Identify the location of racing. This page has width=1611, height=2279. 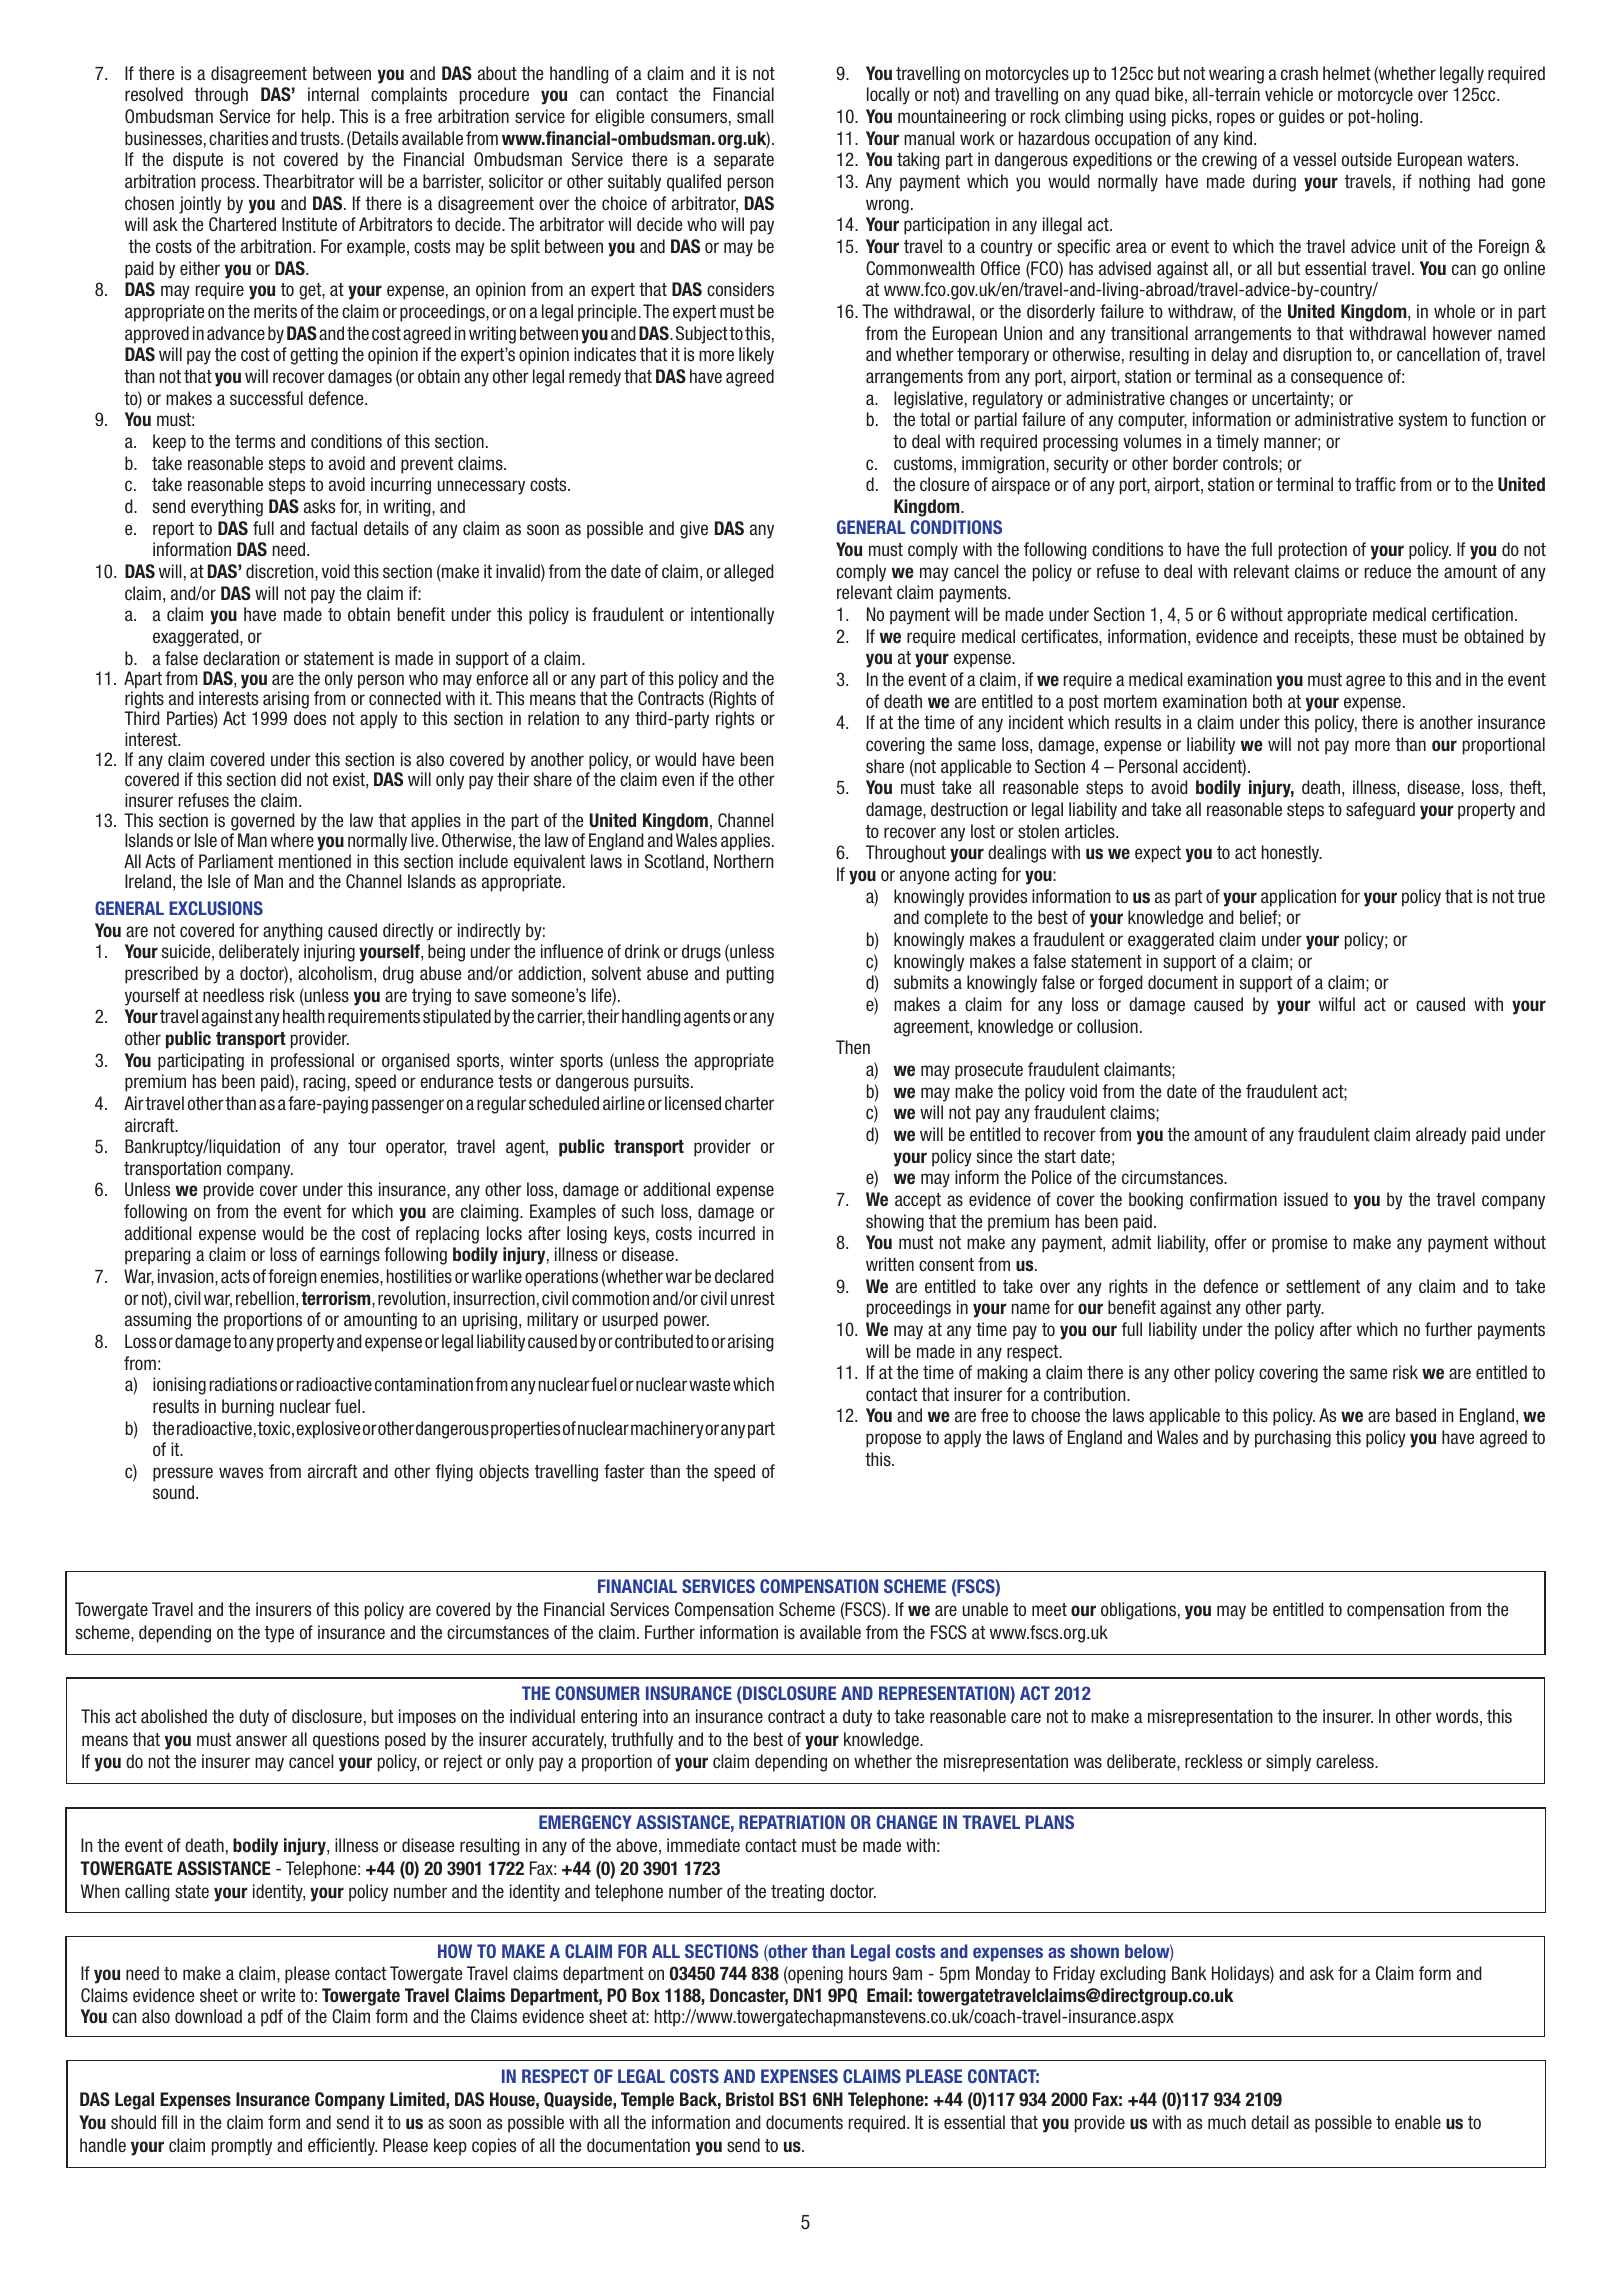
(326, 1083).
